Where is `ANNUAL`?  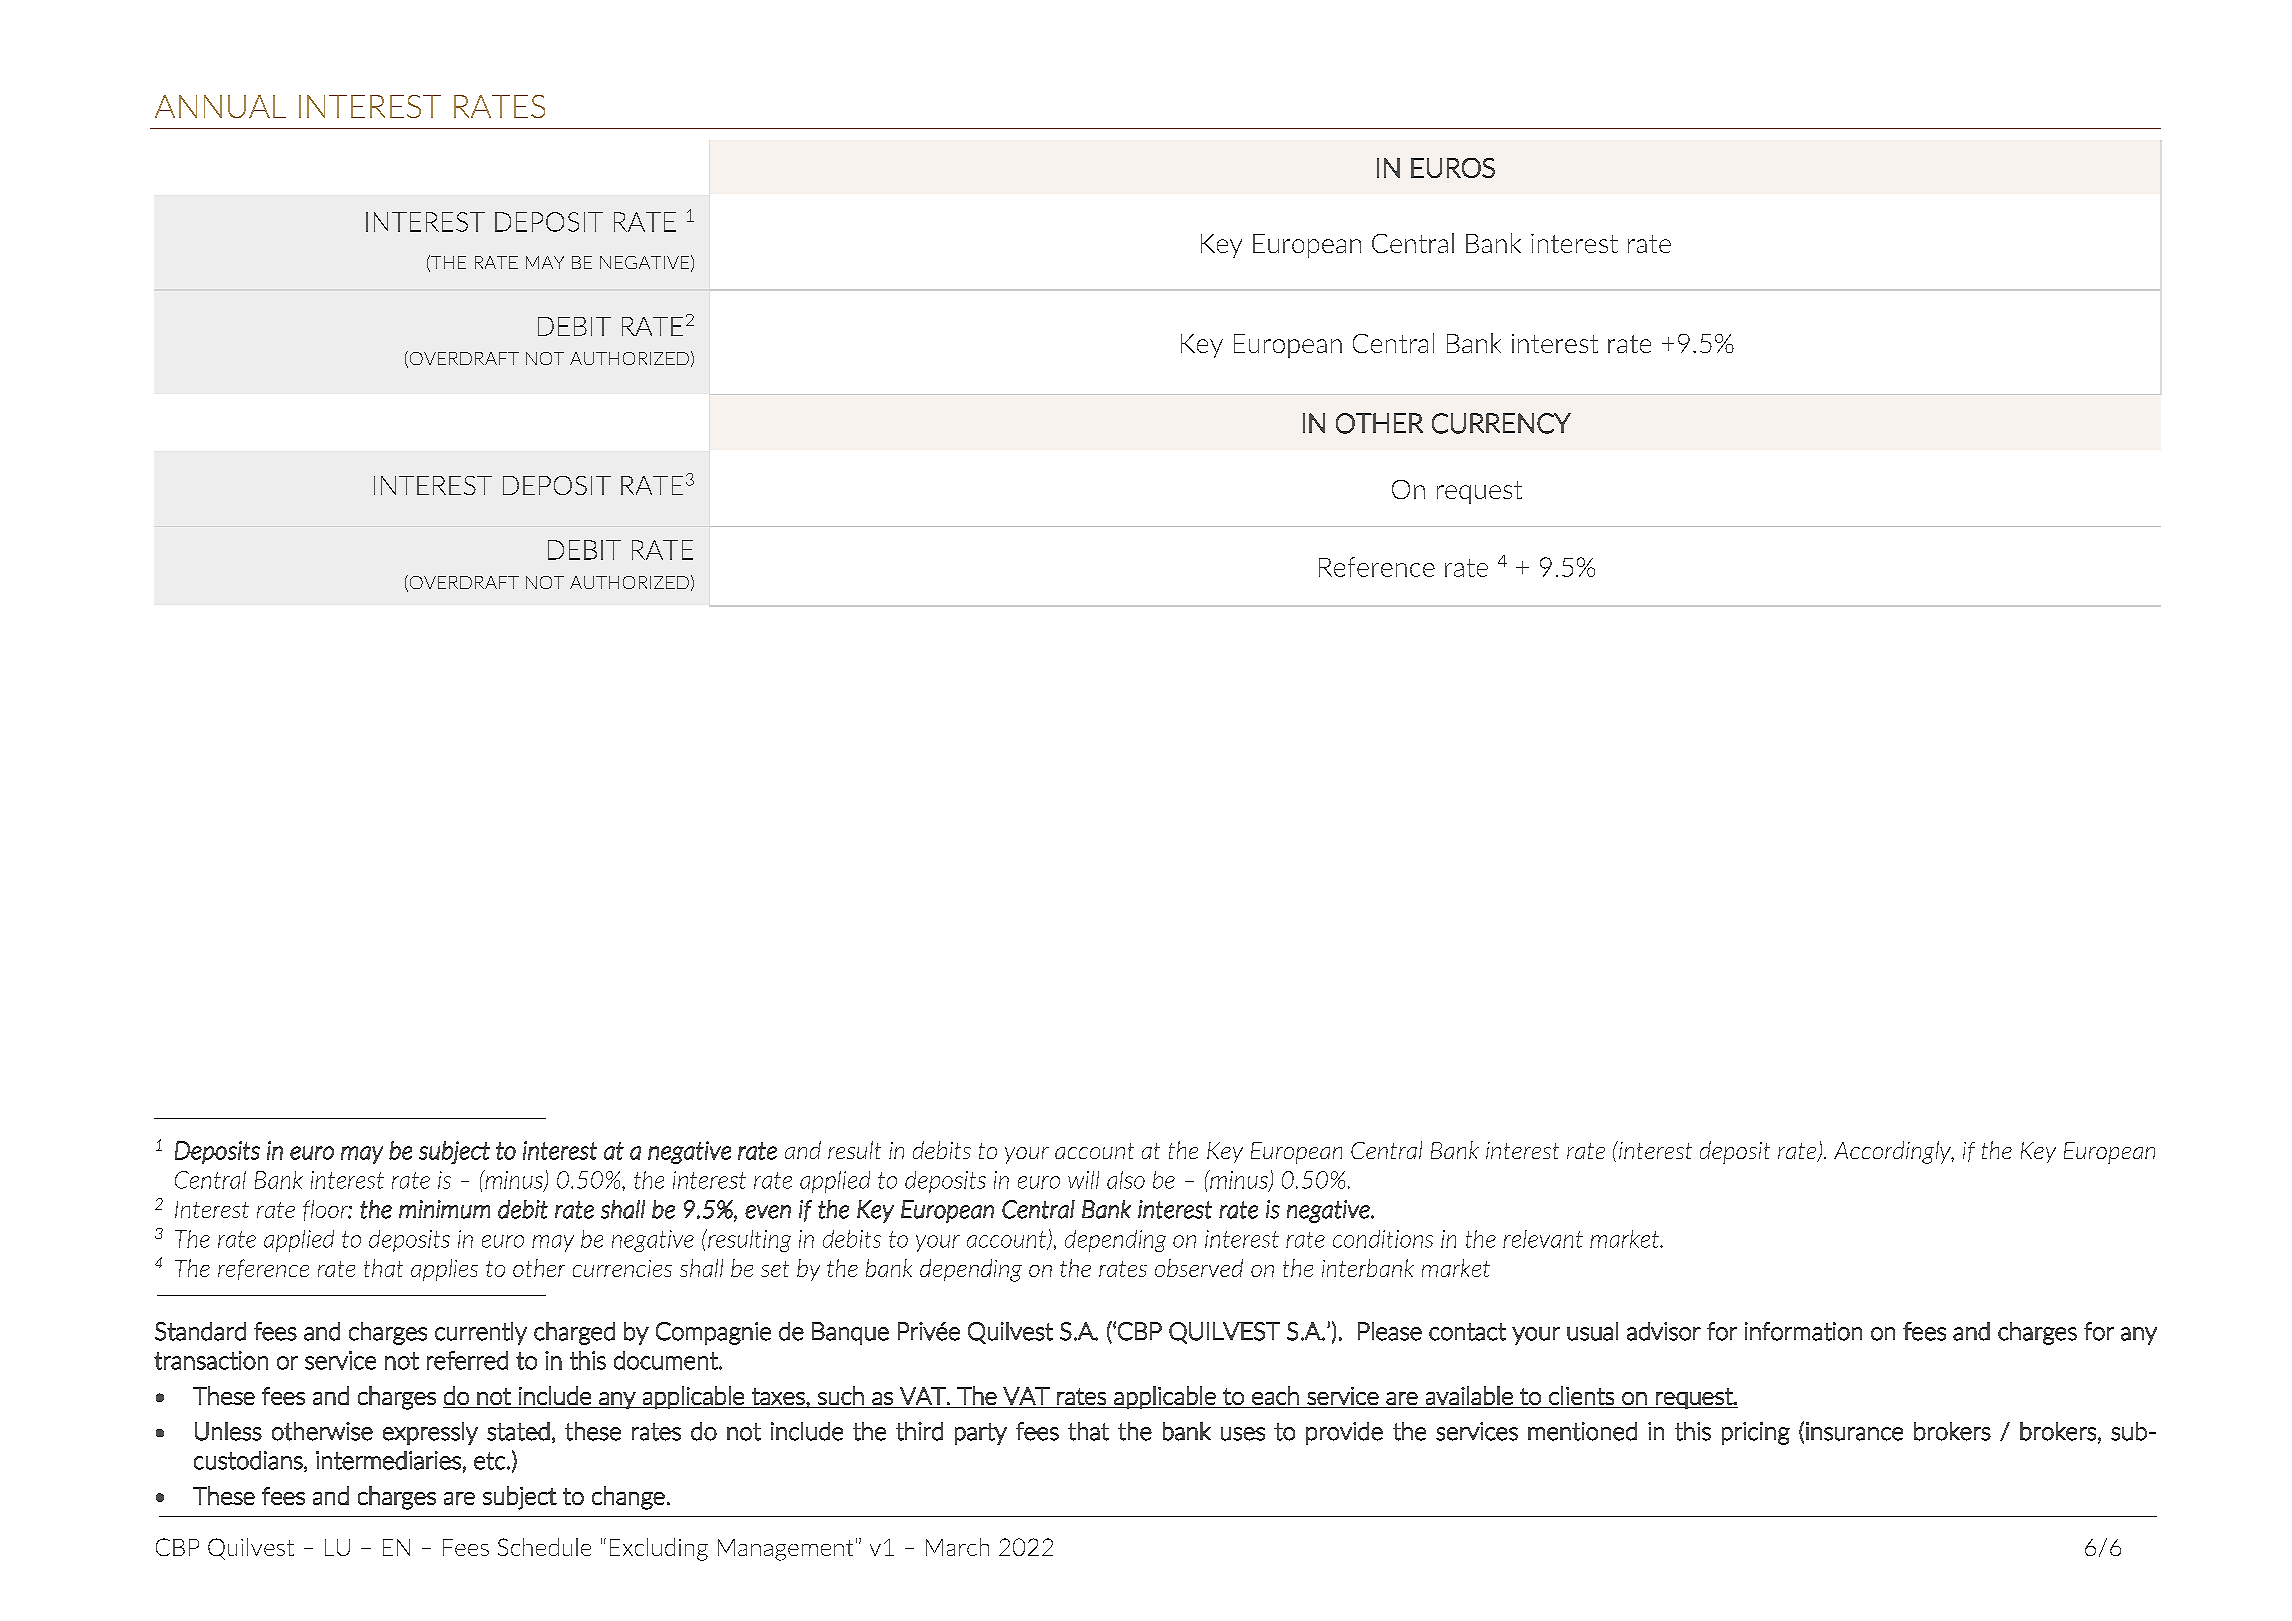 ANNUAL is located at coordinates (220, 106).
